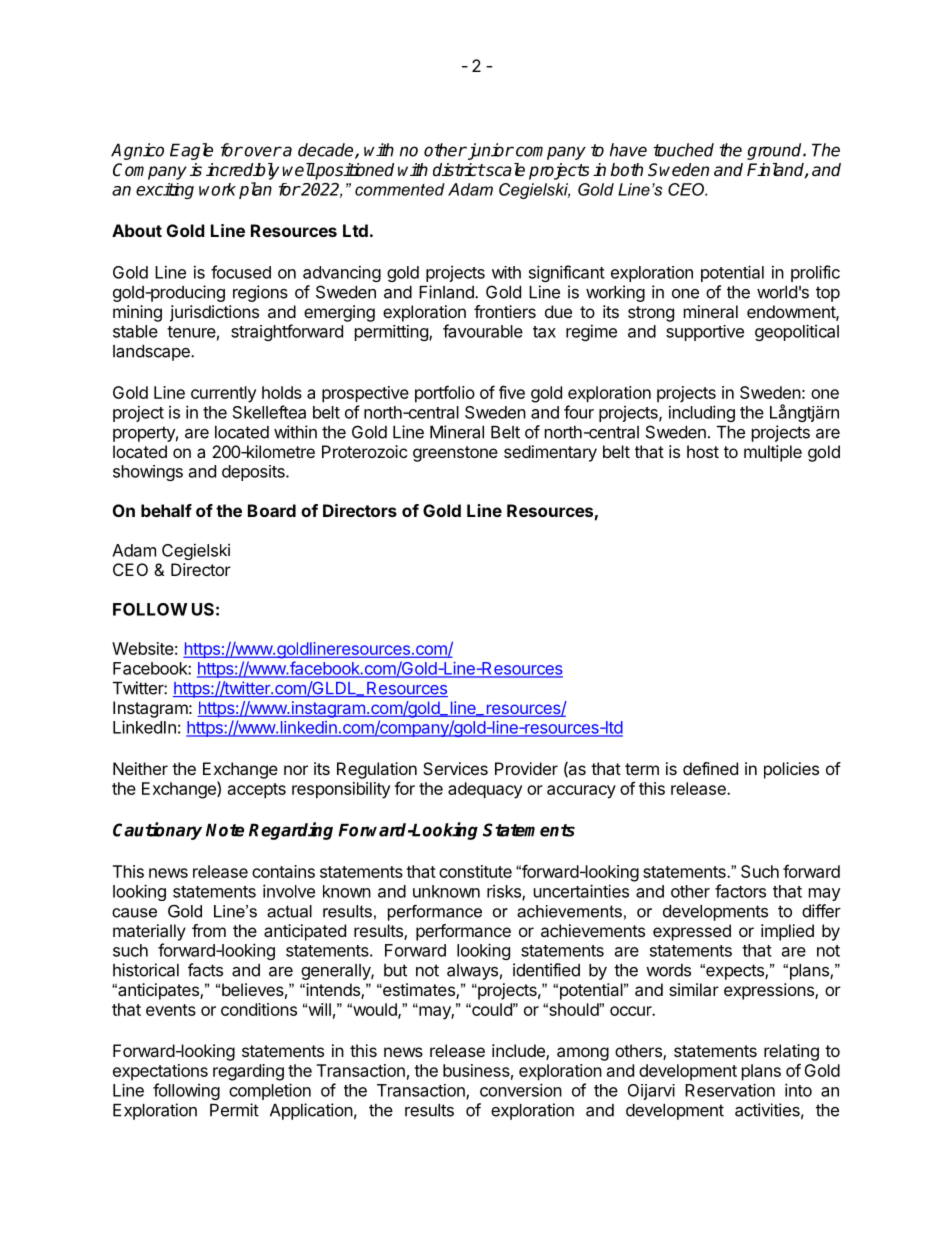  Describe the element at coordinates (223, 394) in the screenshot. I see `currently` at that location.
